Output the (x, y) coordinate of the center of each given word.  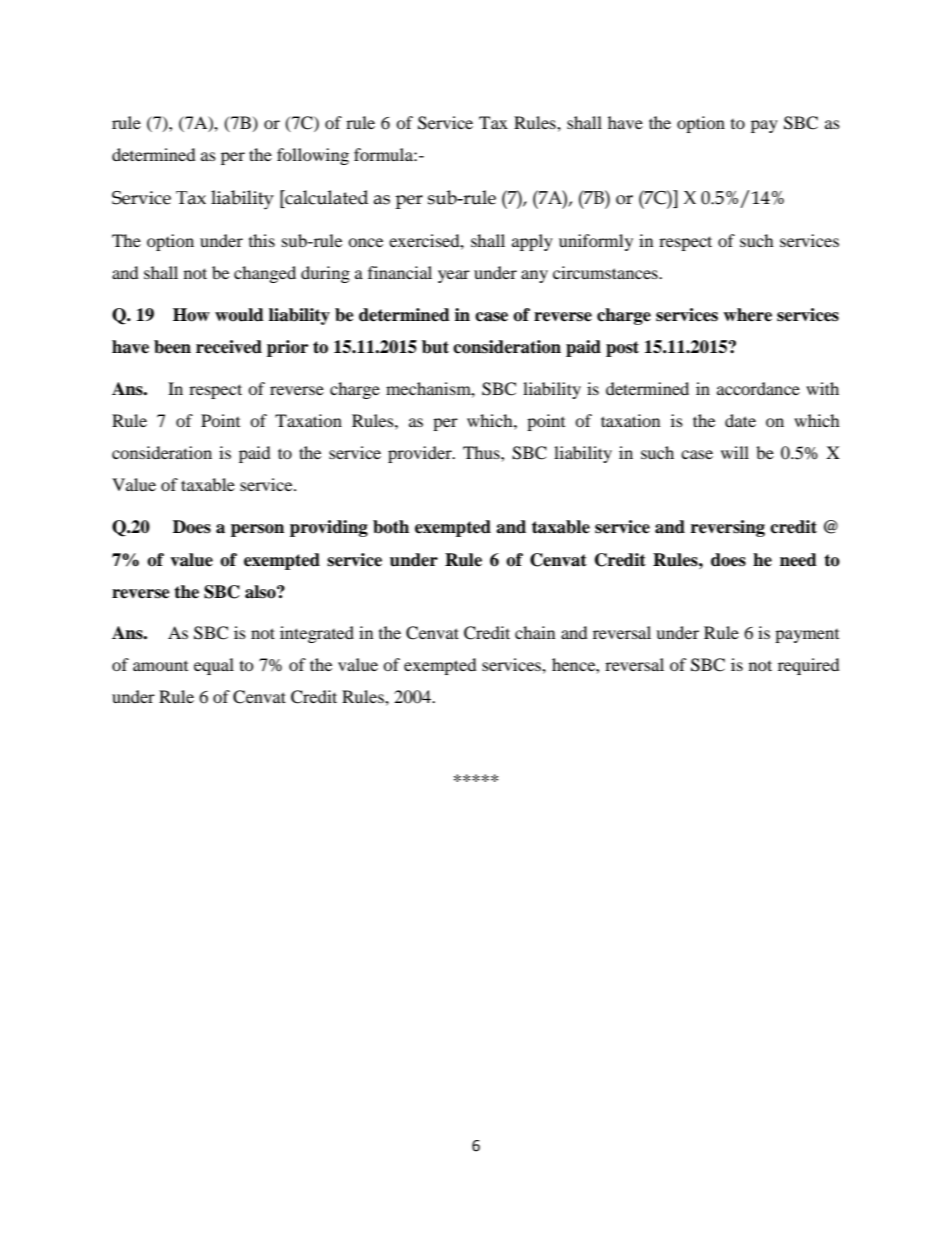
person (257, 530)
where (747, 315)
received (229, 347)
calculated (325, 197)
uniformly (596, 242)
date (740, 420)
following (313, 156)
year (454, 276)
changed (265, 274)
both (391, 527)
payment (807, 636)
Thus (482, 452)
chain (535, 632)
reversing (728, 528)
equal (214, 666)
